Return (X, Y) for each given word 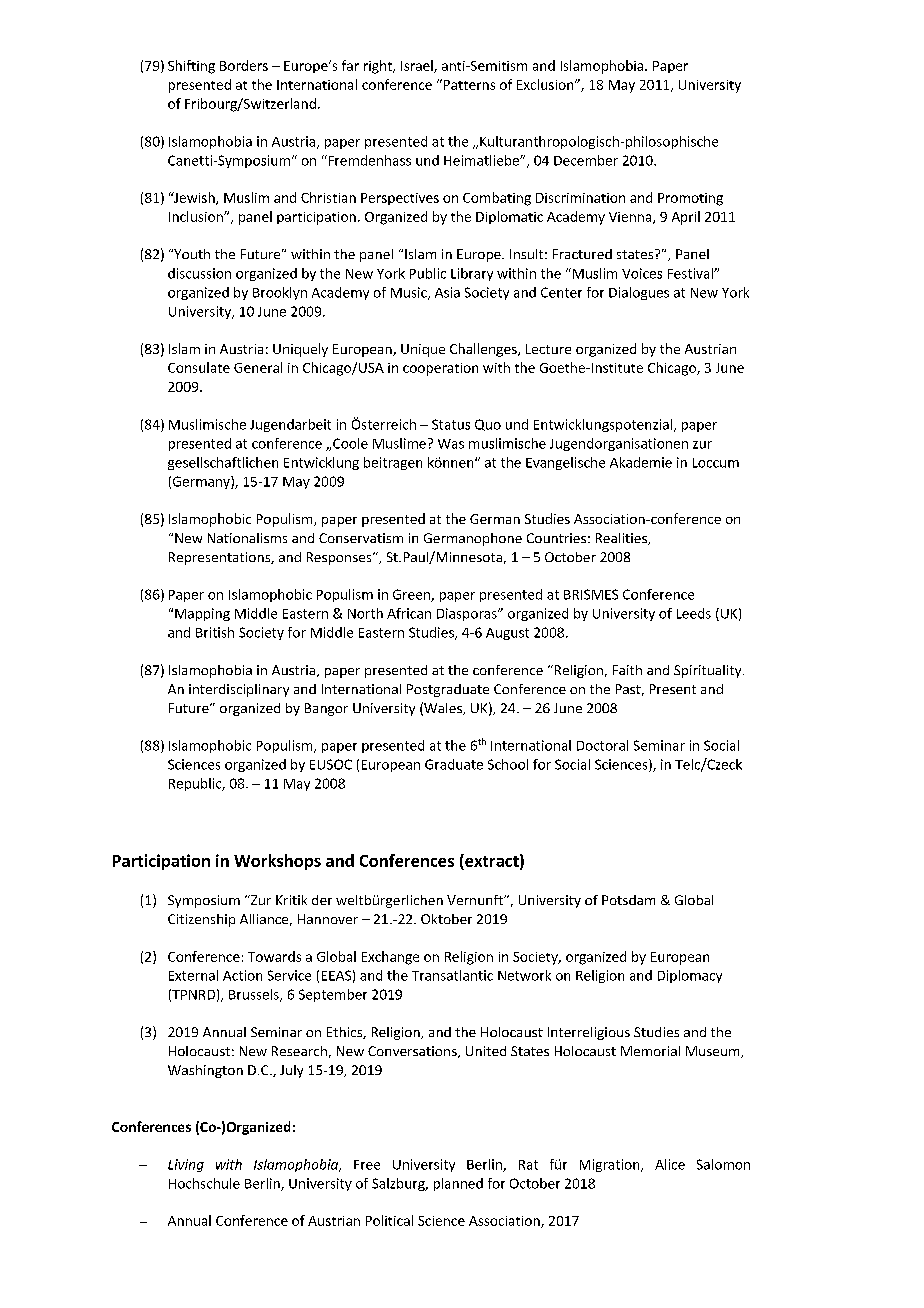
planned (458, 1184)
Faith (627, 670)
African (409, 613)
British (215, 632)
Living (186, 1165)
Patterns (468, 84)
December (586, 160)
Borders (244, 65)
